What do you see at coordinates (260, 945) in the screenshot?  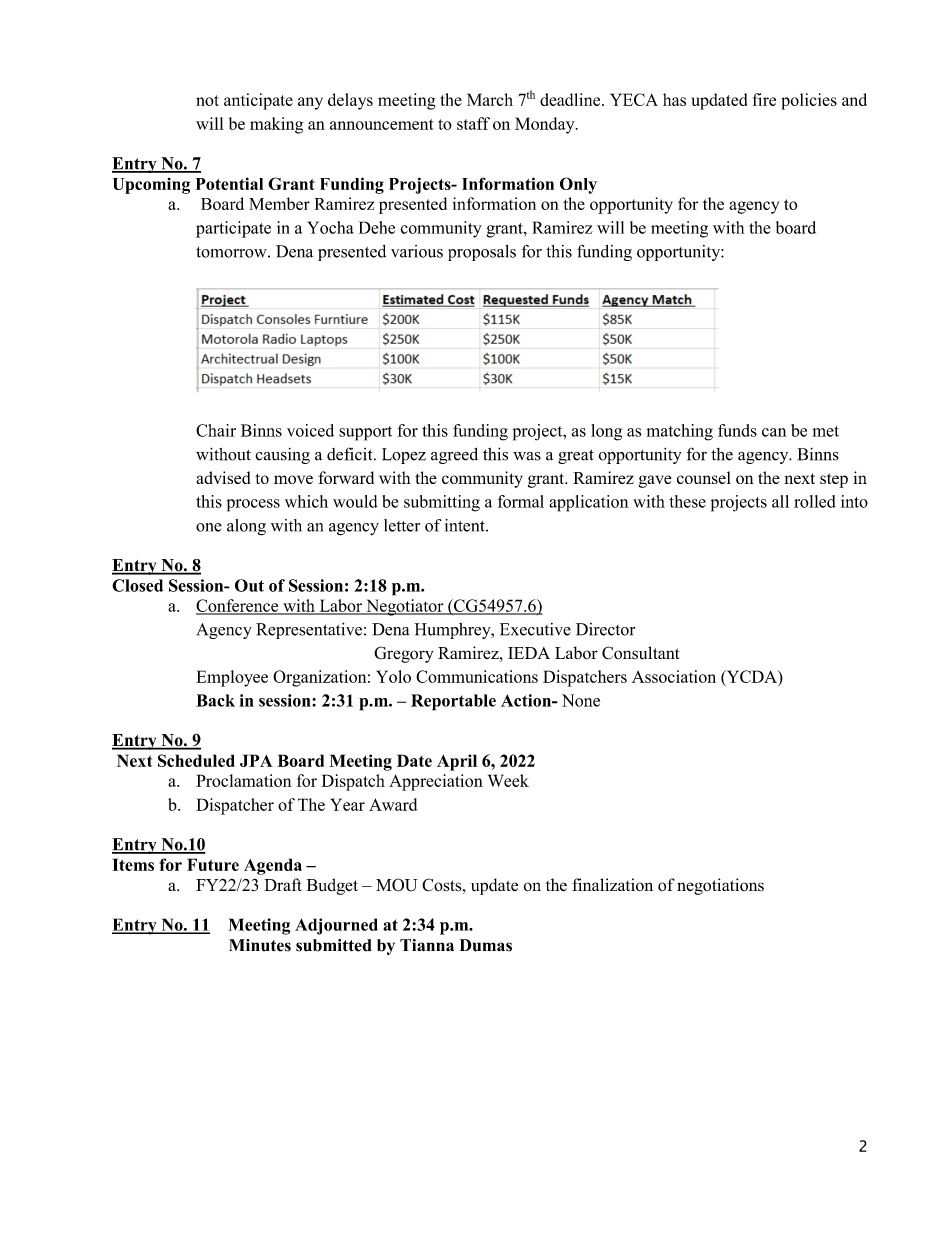 I see `Minutes` at bounding box center [260, 945].
